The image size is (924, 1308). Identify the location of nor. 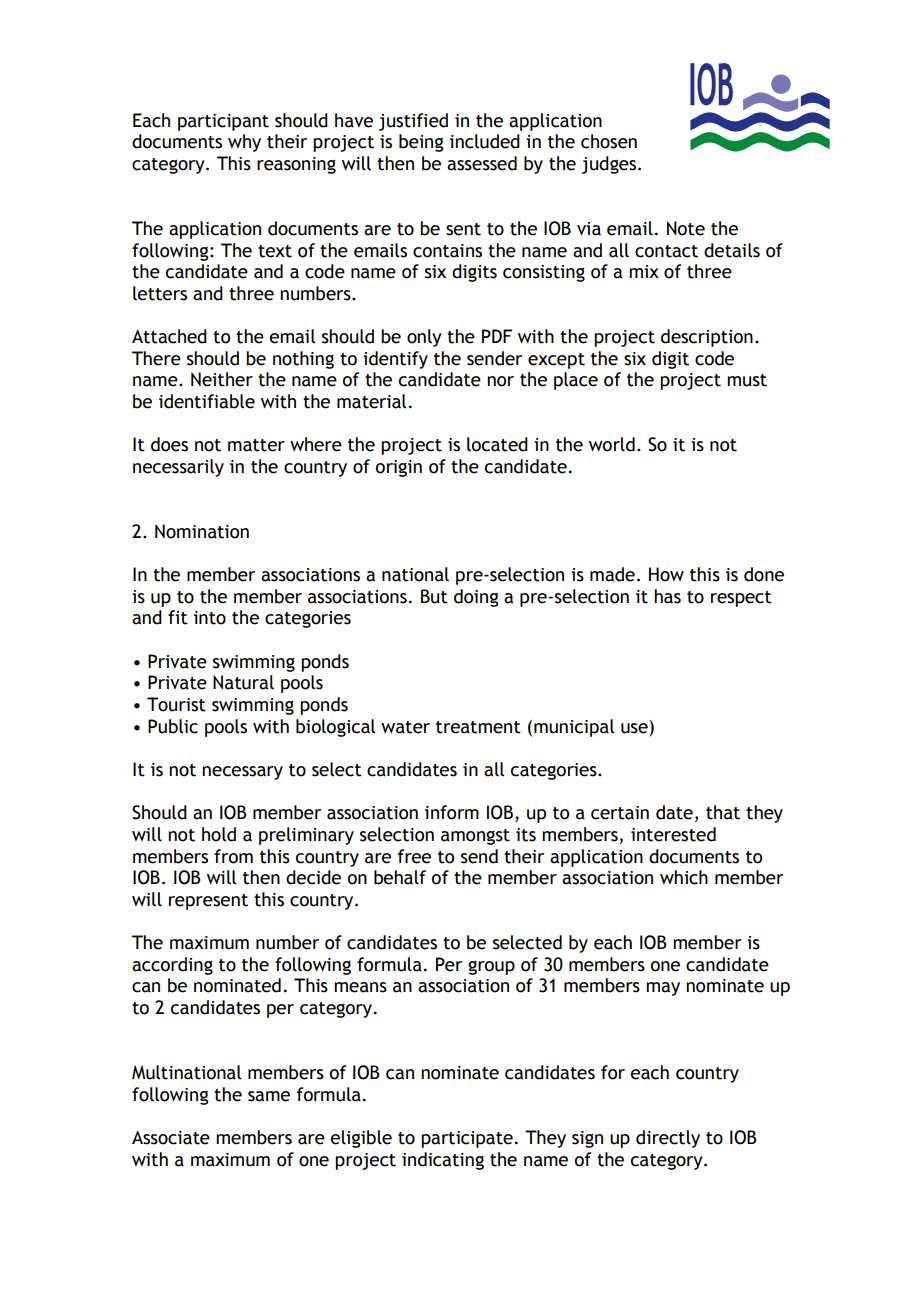
(500, 381).
